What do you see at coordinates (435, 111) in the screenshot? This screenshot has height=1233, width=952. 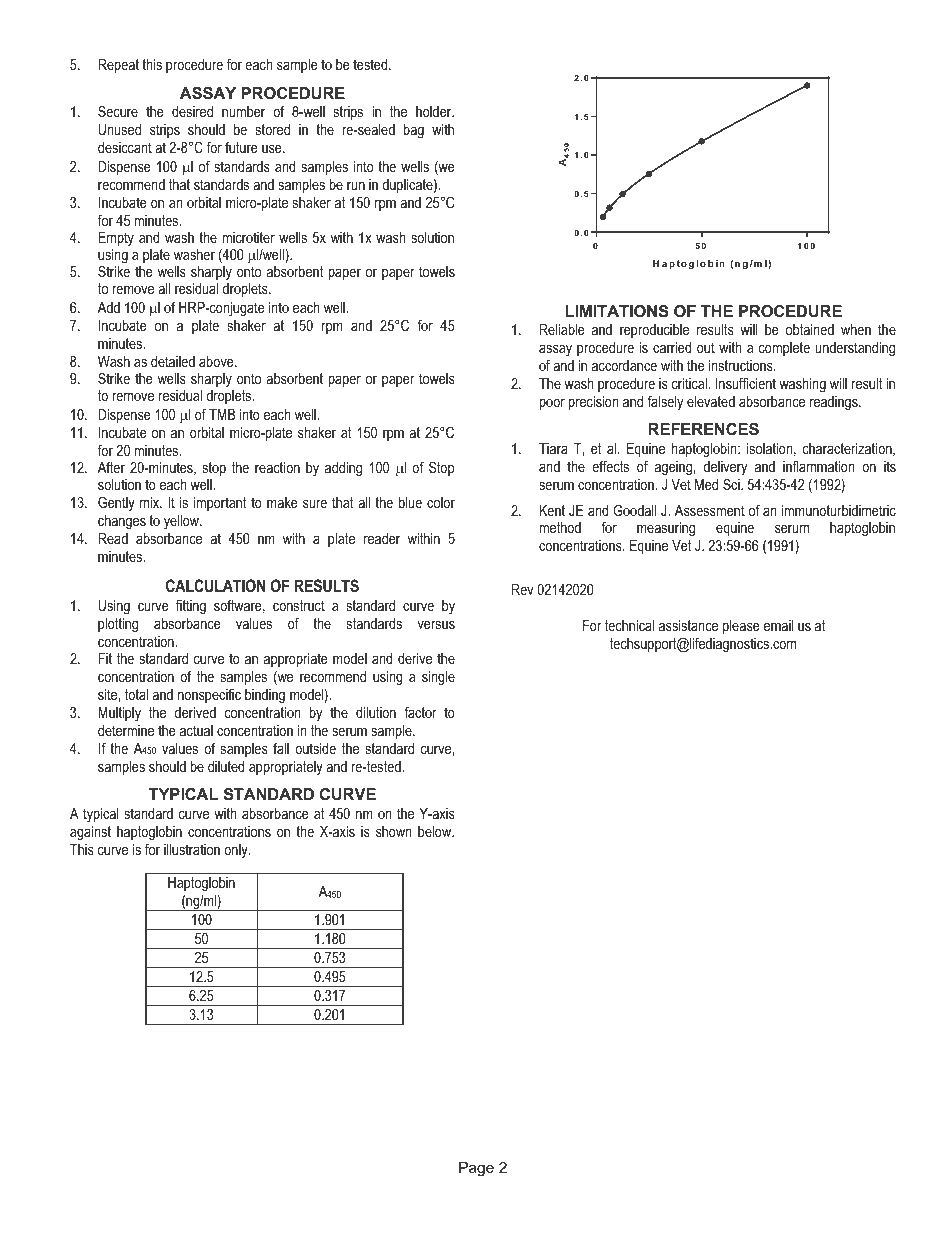 I see `holder` at bounding box center [435, 111].
